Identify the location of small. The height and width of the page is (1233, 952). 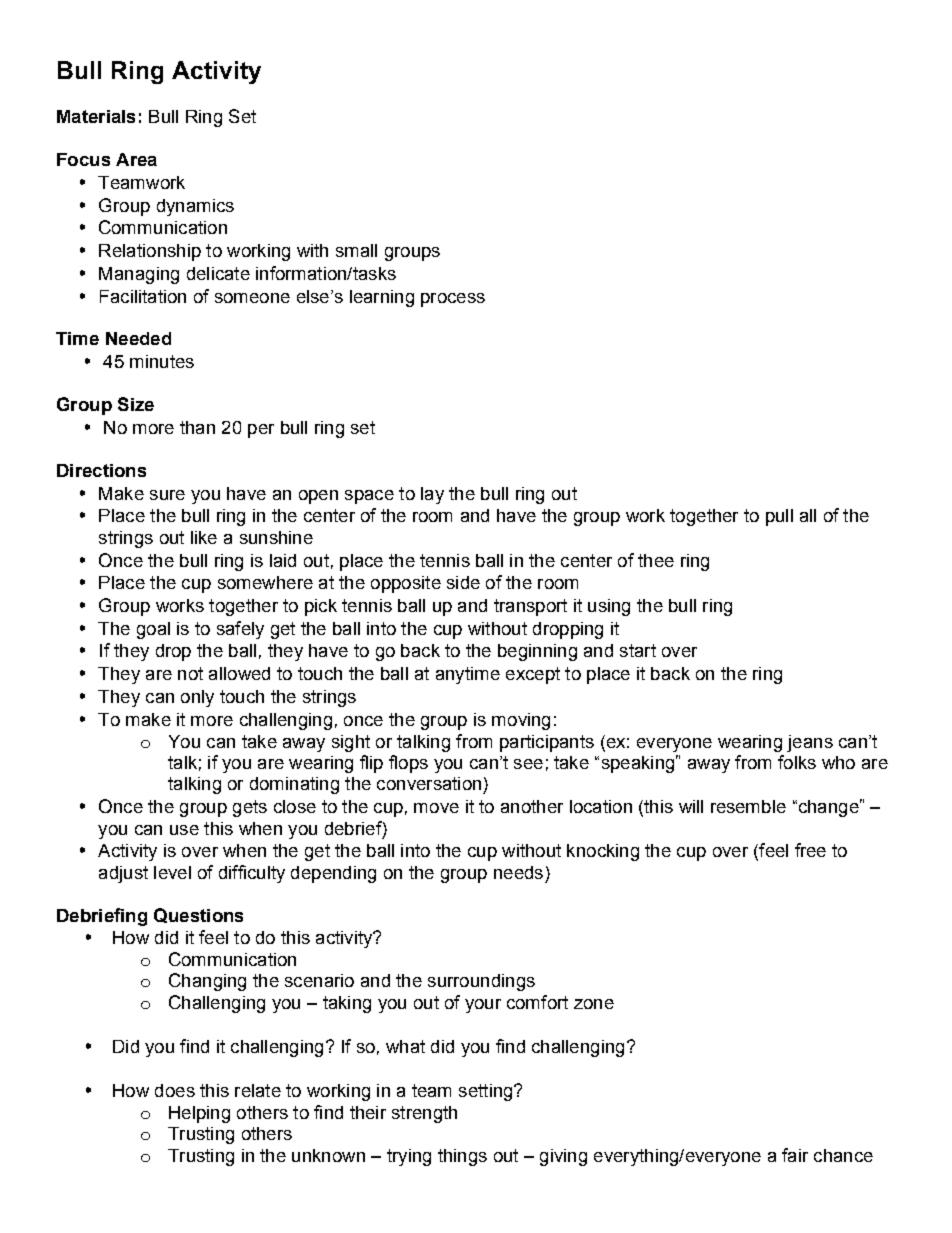
(356, 250).
